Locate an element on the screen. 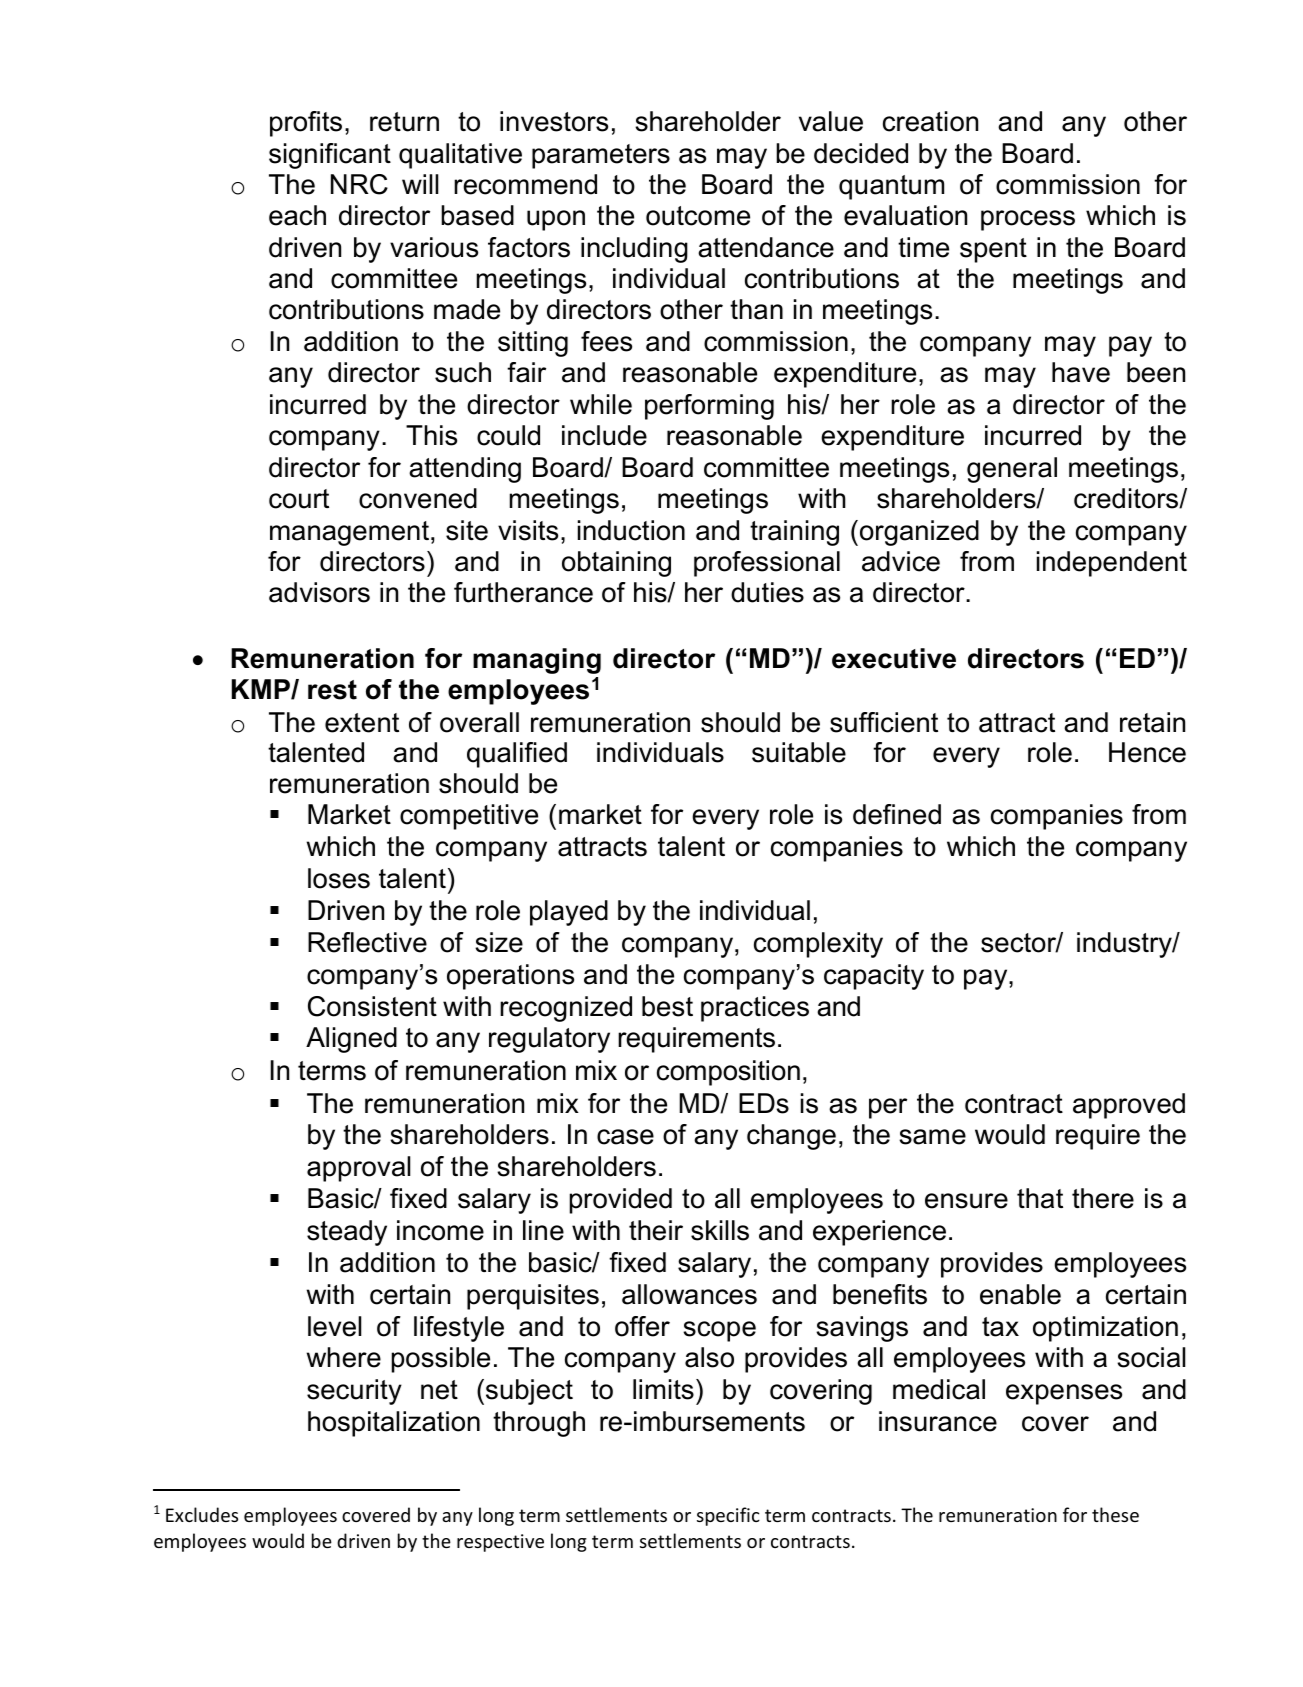 This screenshot has height=1687, width=1303. process is located at coordinates (1028, 220).
